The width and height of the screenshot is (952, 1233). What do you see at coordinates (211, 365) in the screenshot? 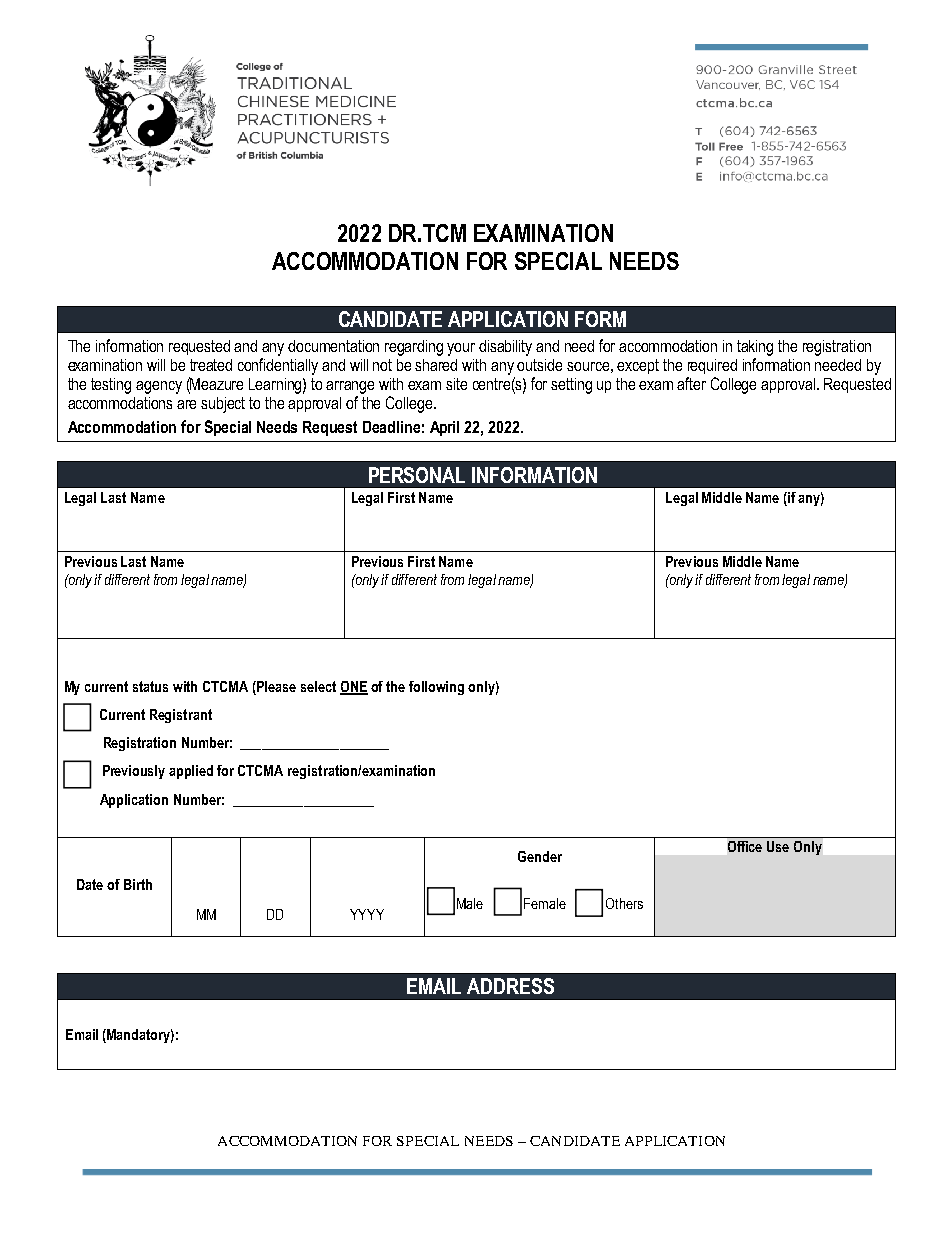
I see `treated` at bounding box center [211, 365].
